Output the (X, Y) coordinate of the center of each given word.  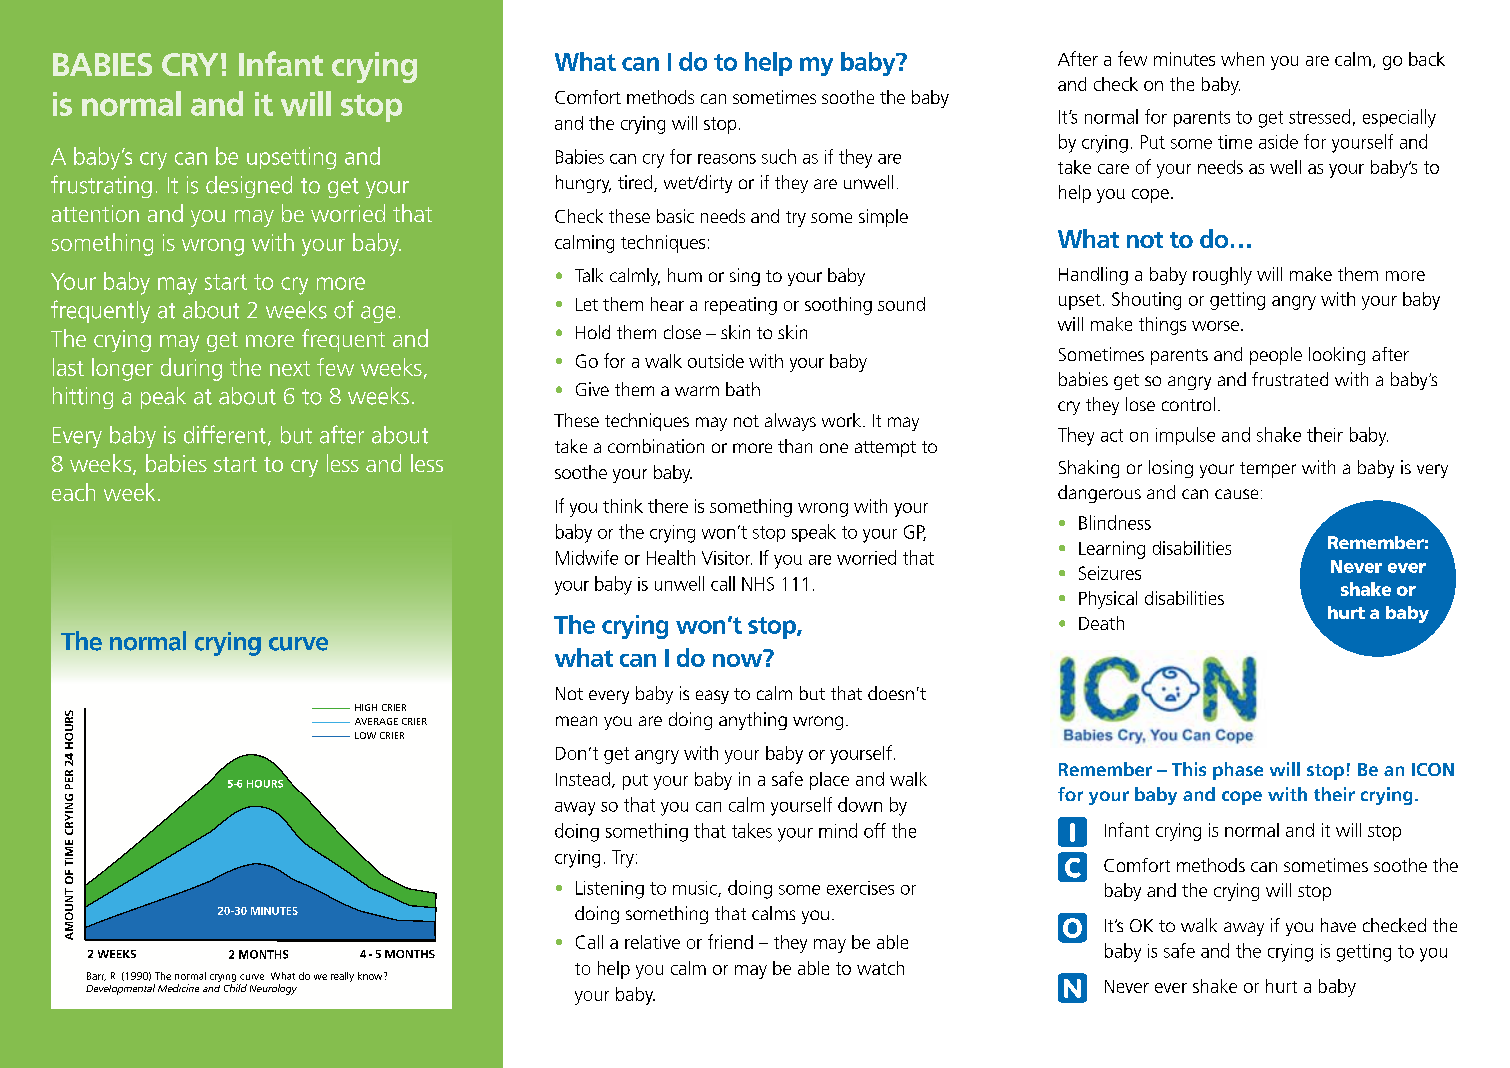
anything (753, 721)
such (779, 156)
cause (1236, 494)
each (73, 492)
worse (1215, 326)
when (1242, 59)
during (191, 369)
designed (249, 187)
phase (1238, 771)
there (668, 506)
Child (235, 988)
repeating (741, 306)
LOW (365, 735)
